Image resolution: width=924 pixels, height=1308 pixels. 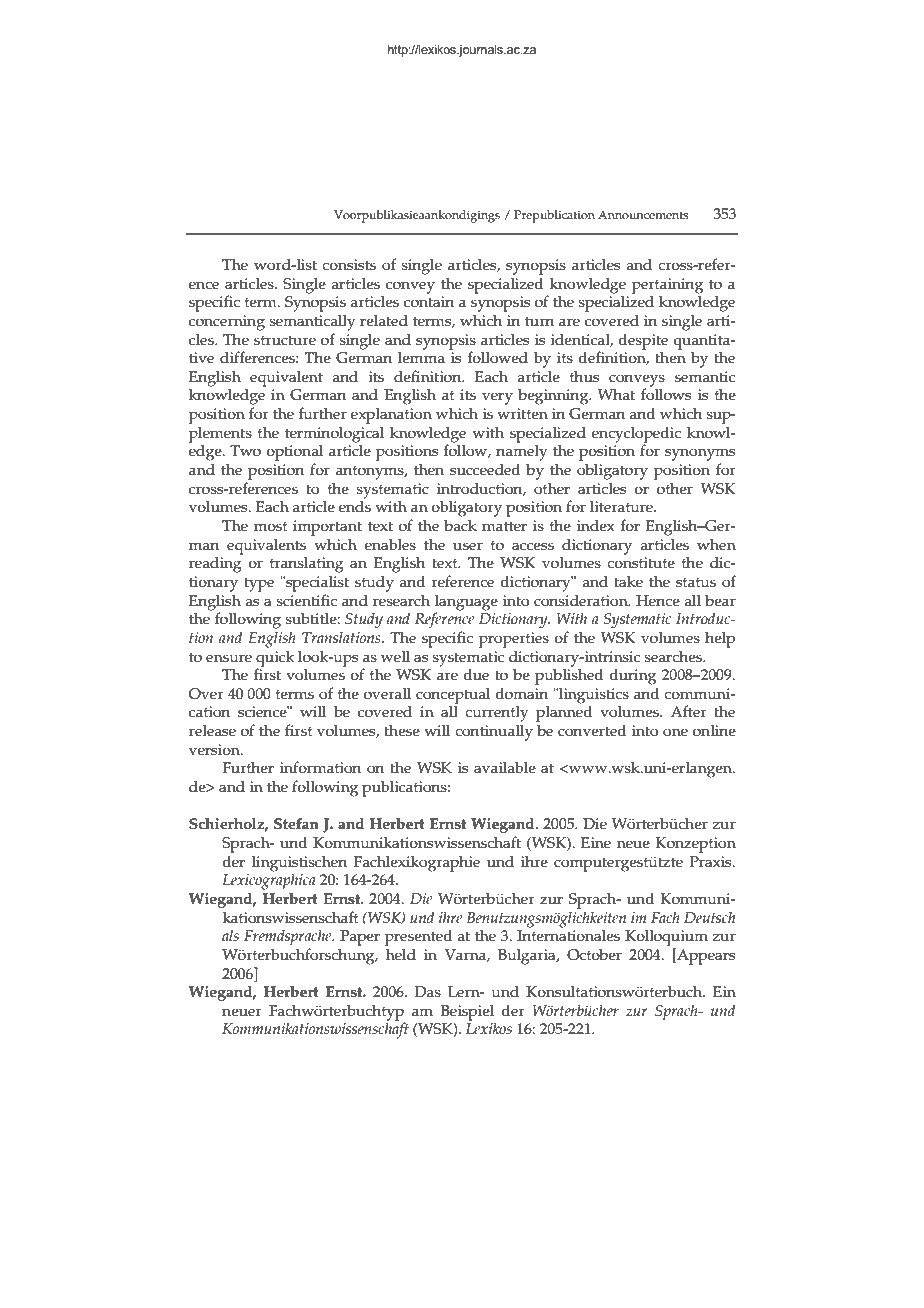 What do you see at coordinates (349, 265) in the screenshot?
I see `consists` at bounding box center [349, 265].
